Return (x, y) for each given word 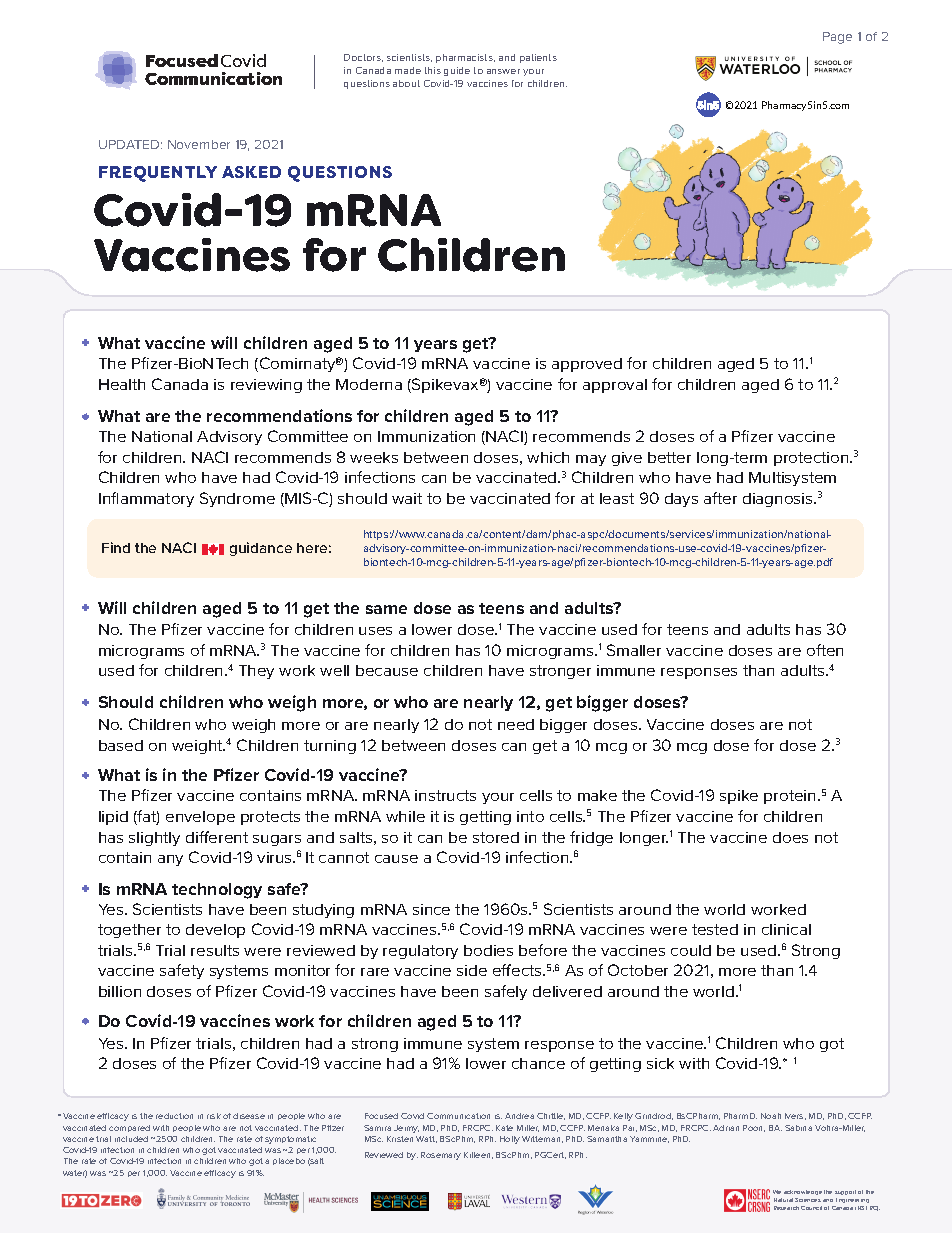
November (199, 144)
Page (837, 38)
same (386, 609)
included (131, 1139)
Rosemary (441, 1156)
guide (457, 71)
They (256, 672)
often (825, 650)
